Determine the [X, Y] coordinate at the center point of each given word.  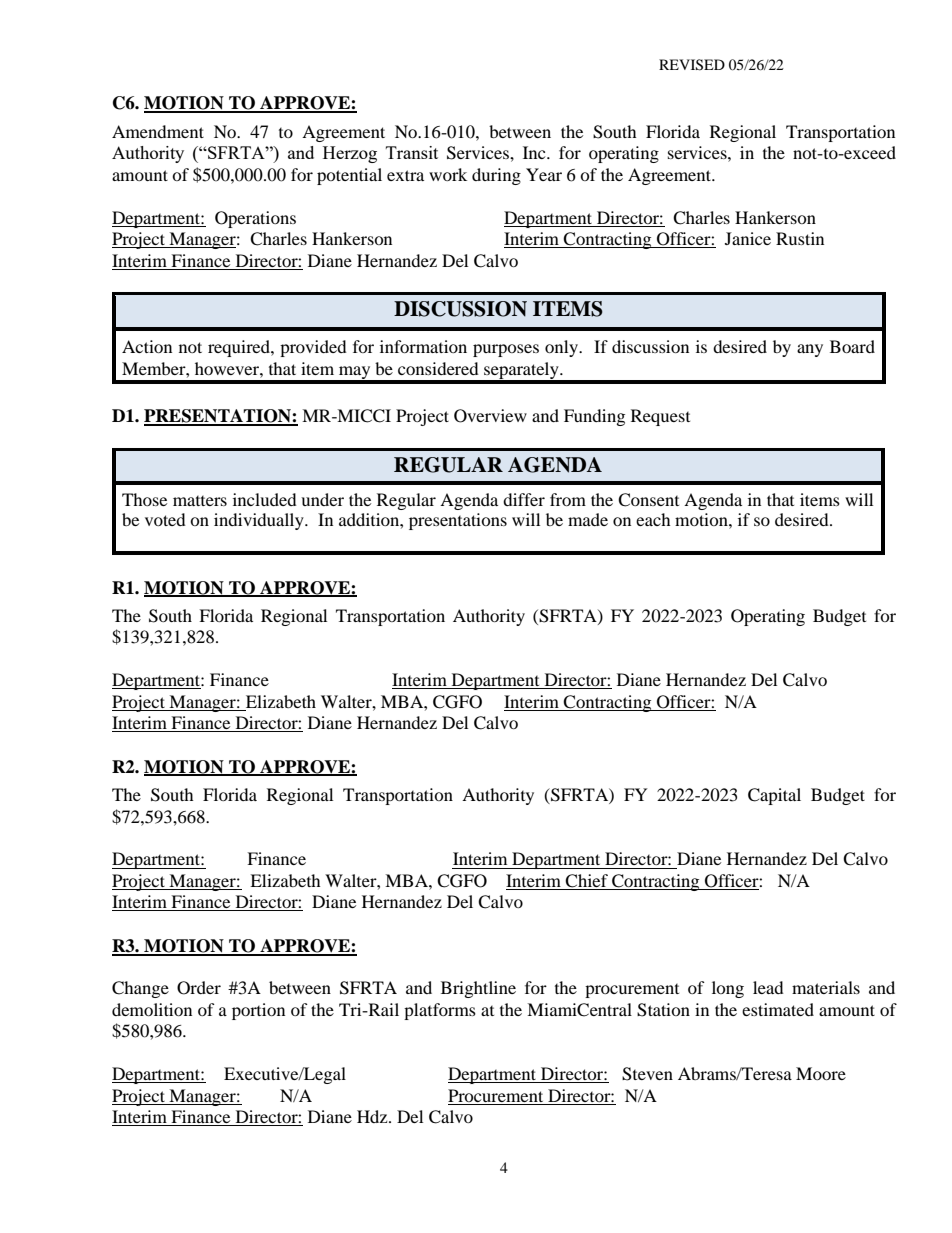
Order [199, 988]
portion [258, 1011]
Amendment [158, 131]
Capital [774, 796]
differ [524, 499]
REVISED [692, 65]
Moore [821, 1073]
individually [260, 521]
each [653, 519]
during [496, 176]
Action [147, 346]
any [810, 350]
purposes [506, 350]
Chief [587, 882]
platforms [440, 1011]
